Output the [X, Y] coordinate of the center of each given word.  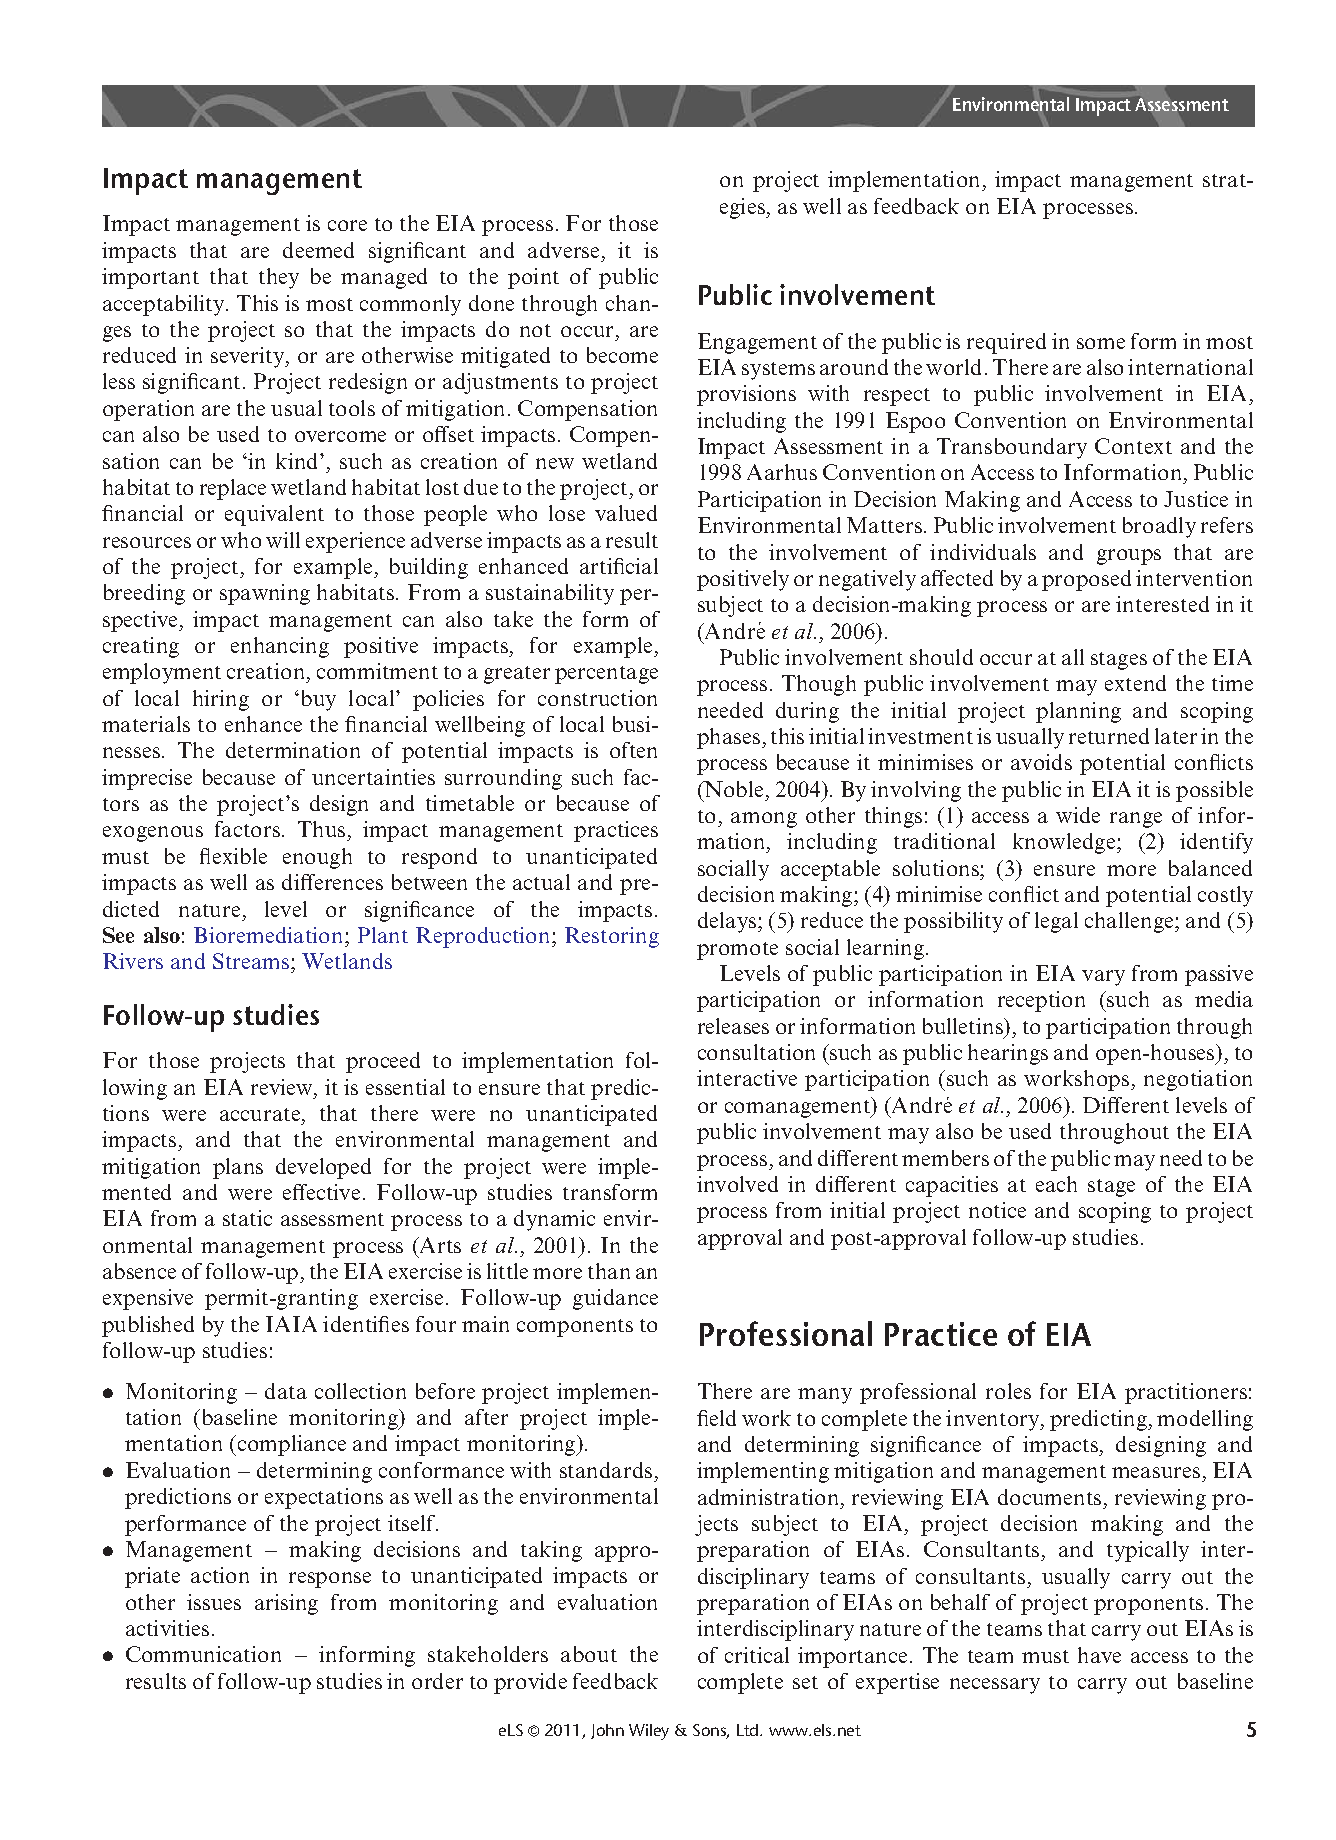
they [279, 278]
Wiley [649, 1732]
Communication [203, 1654]
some [1101, 343]
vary [1103, 978]
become [622, 355]
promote [737, 951]
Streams [252, 961]
